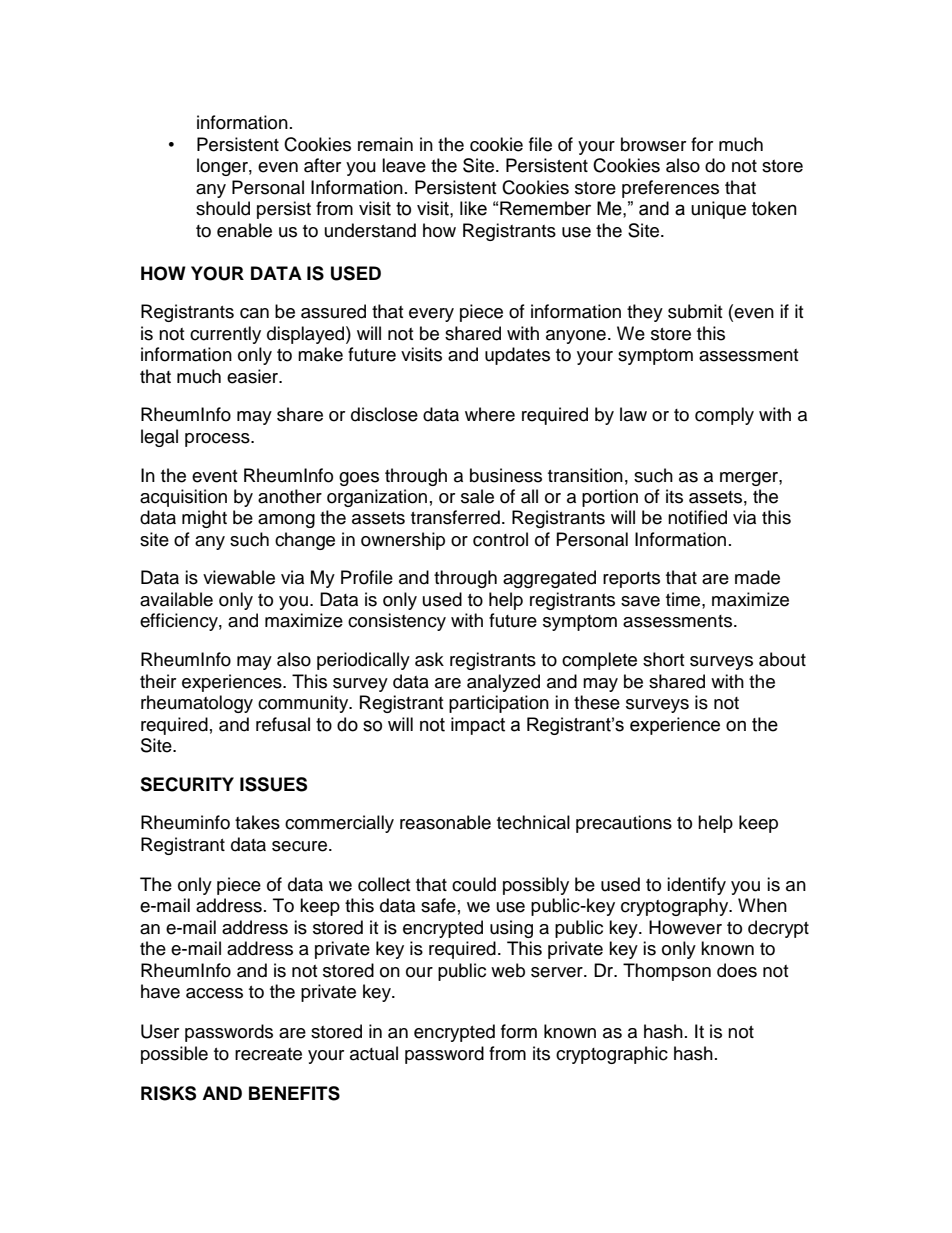 Image resolution: width=952 pixels, height=1233 pixels. I want to click on preferences, so click(670, 189).
